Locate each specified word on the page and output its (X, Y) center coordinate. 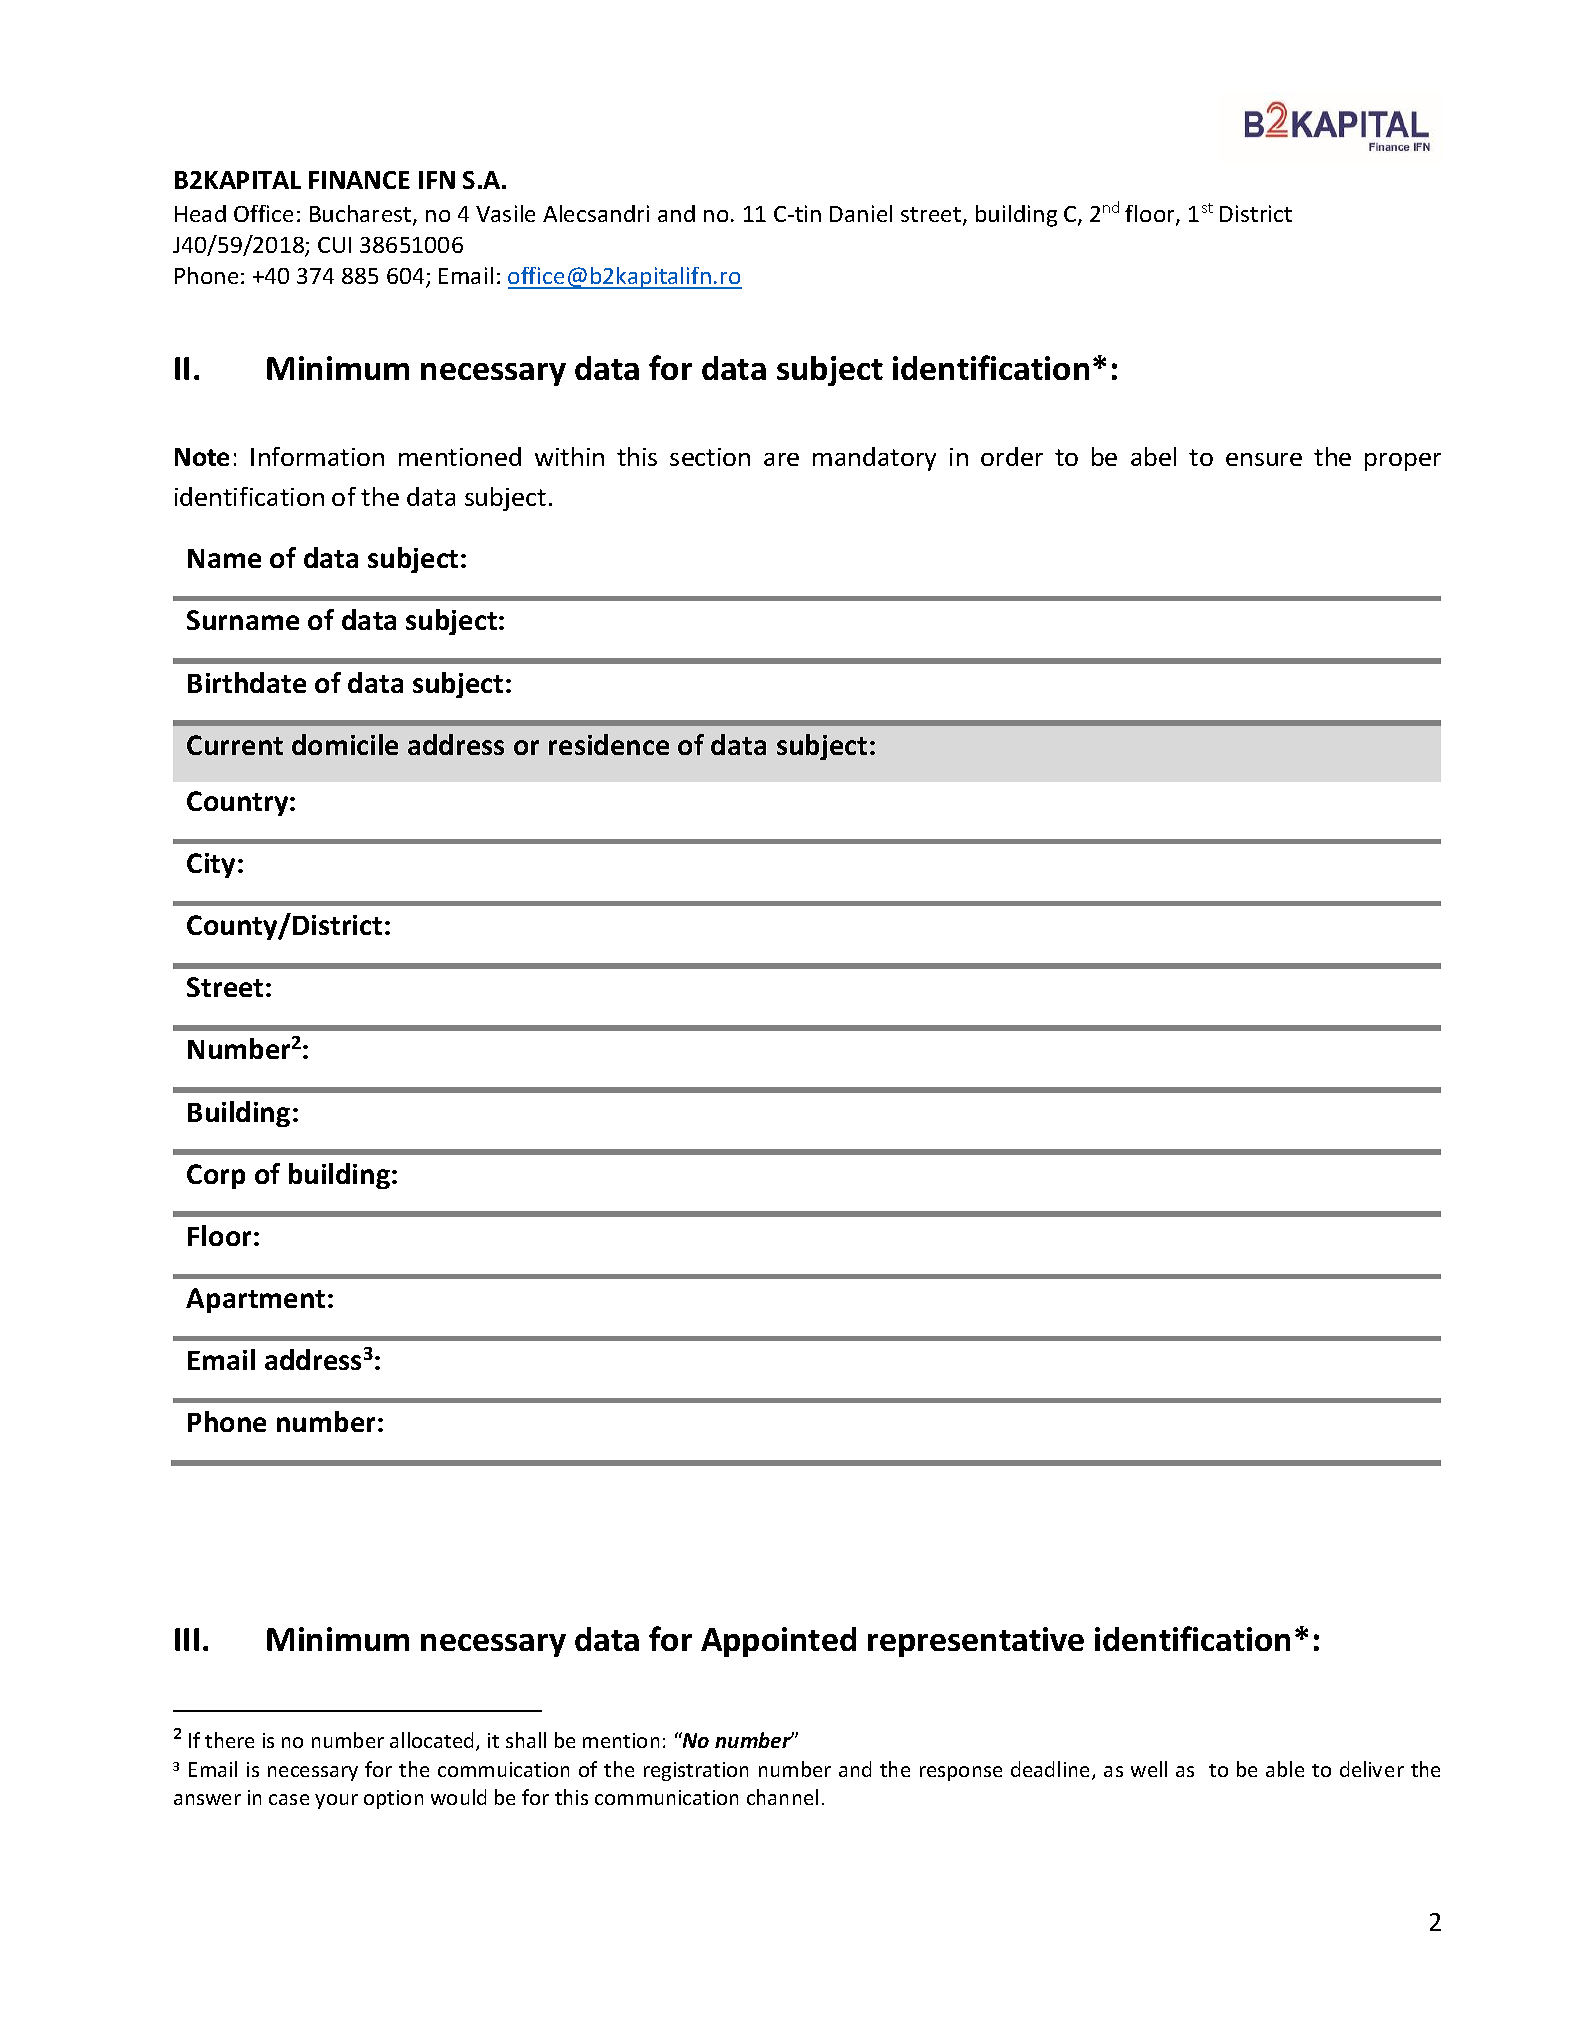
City (211, 865)
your (336, 1801)
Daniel (861, 213)
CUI (334, 245)
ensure (1264, 459)
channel (782, 1797)
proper (1403, 462)
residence (609, 744)
